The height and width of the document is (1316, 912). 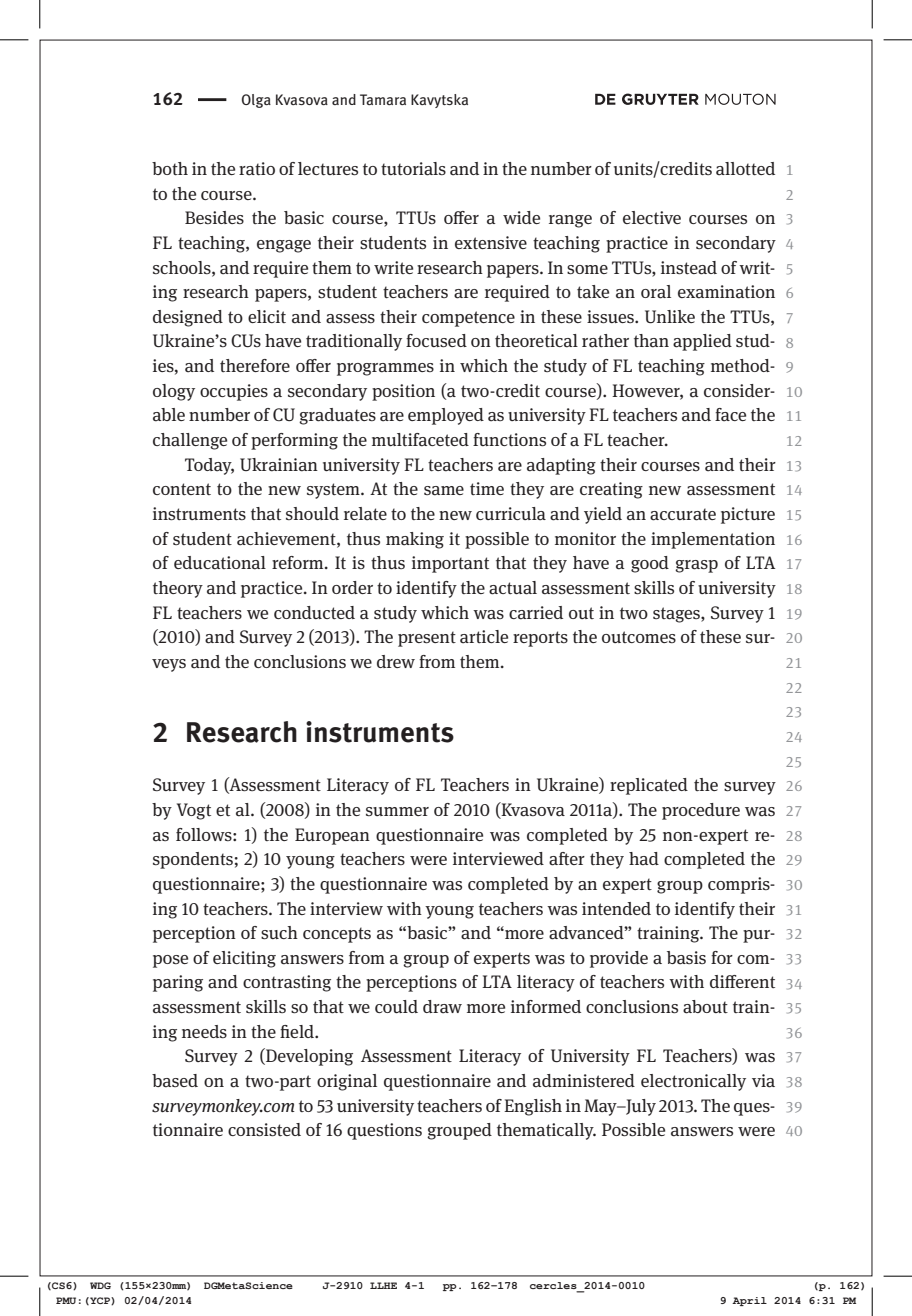 What do you see at coordinates (257, 169) in the document?
I see `ratio` at bounding box center [257, 169].
